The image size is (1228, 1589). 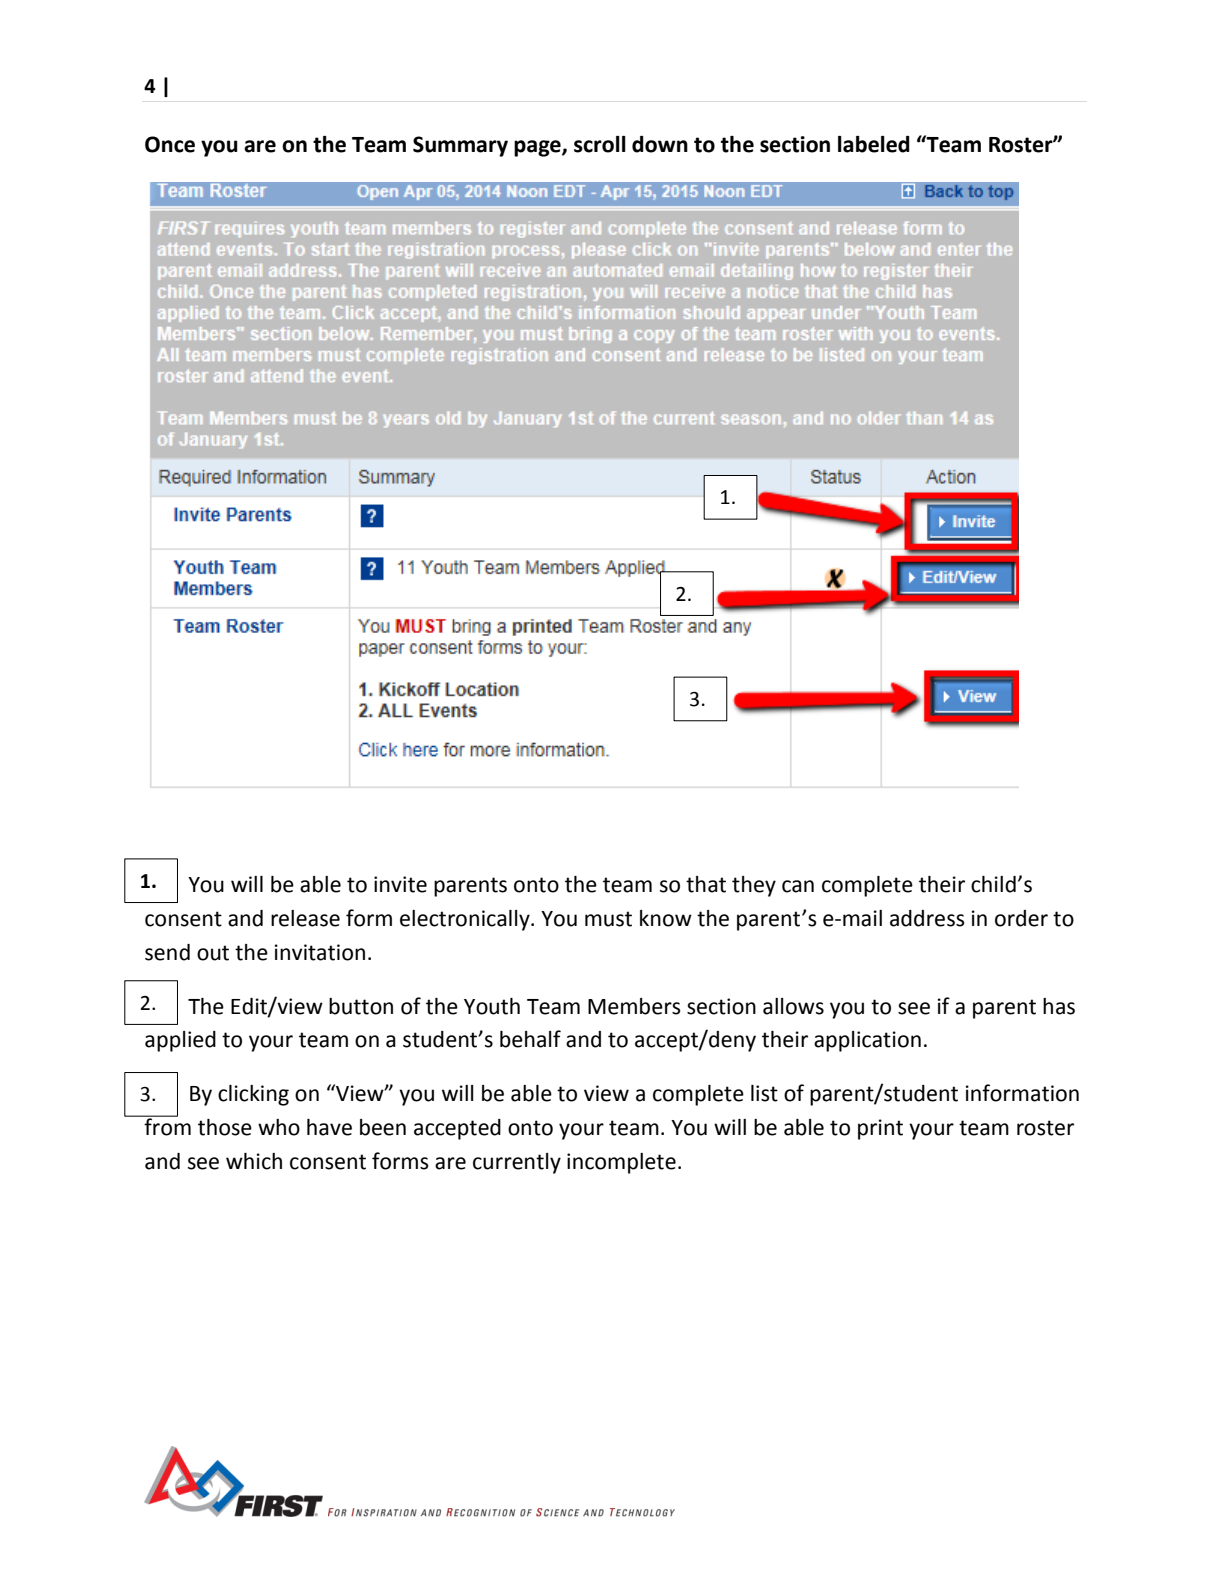 I want to click on Once, so click(x=170, y=144).
